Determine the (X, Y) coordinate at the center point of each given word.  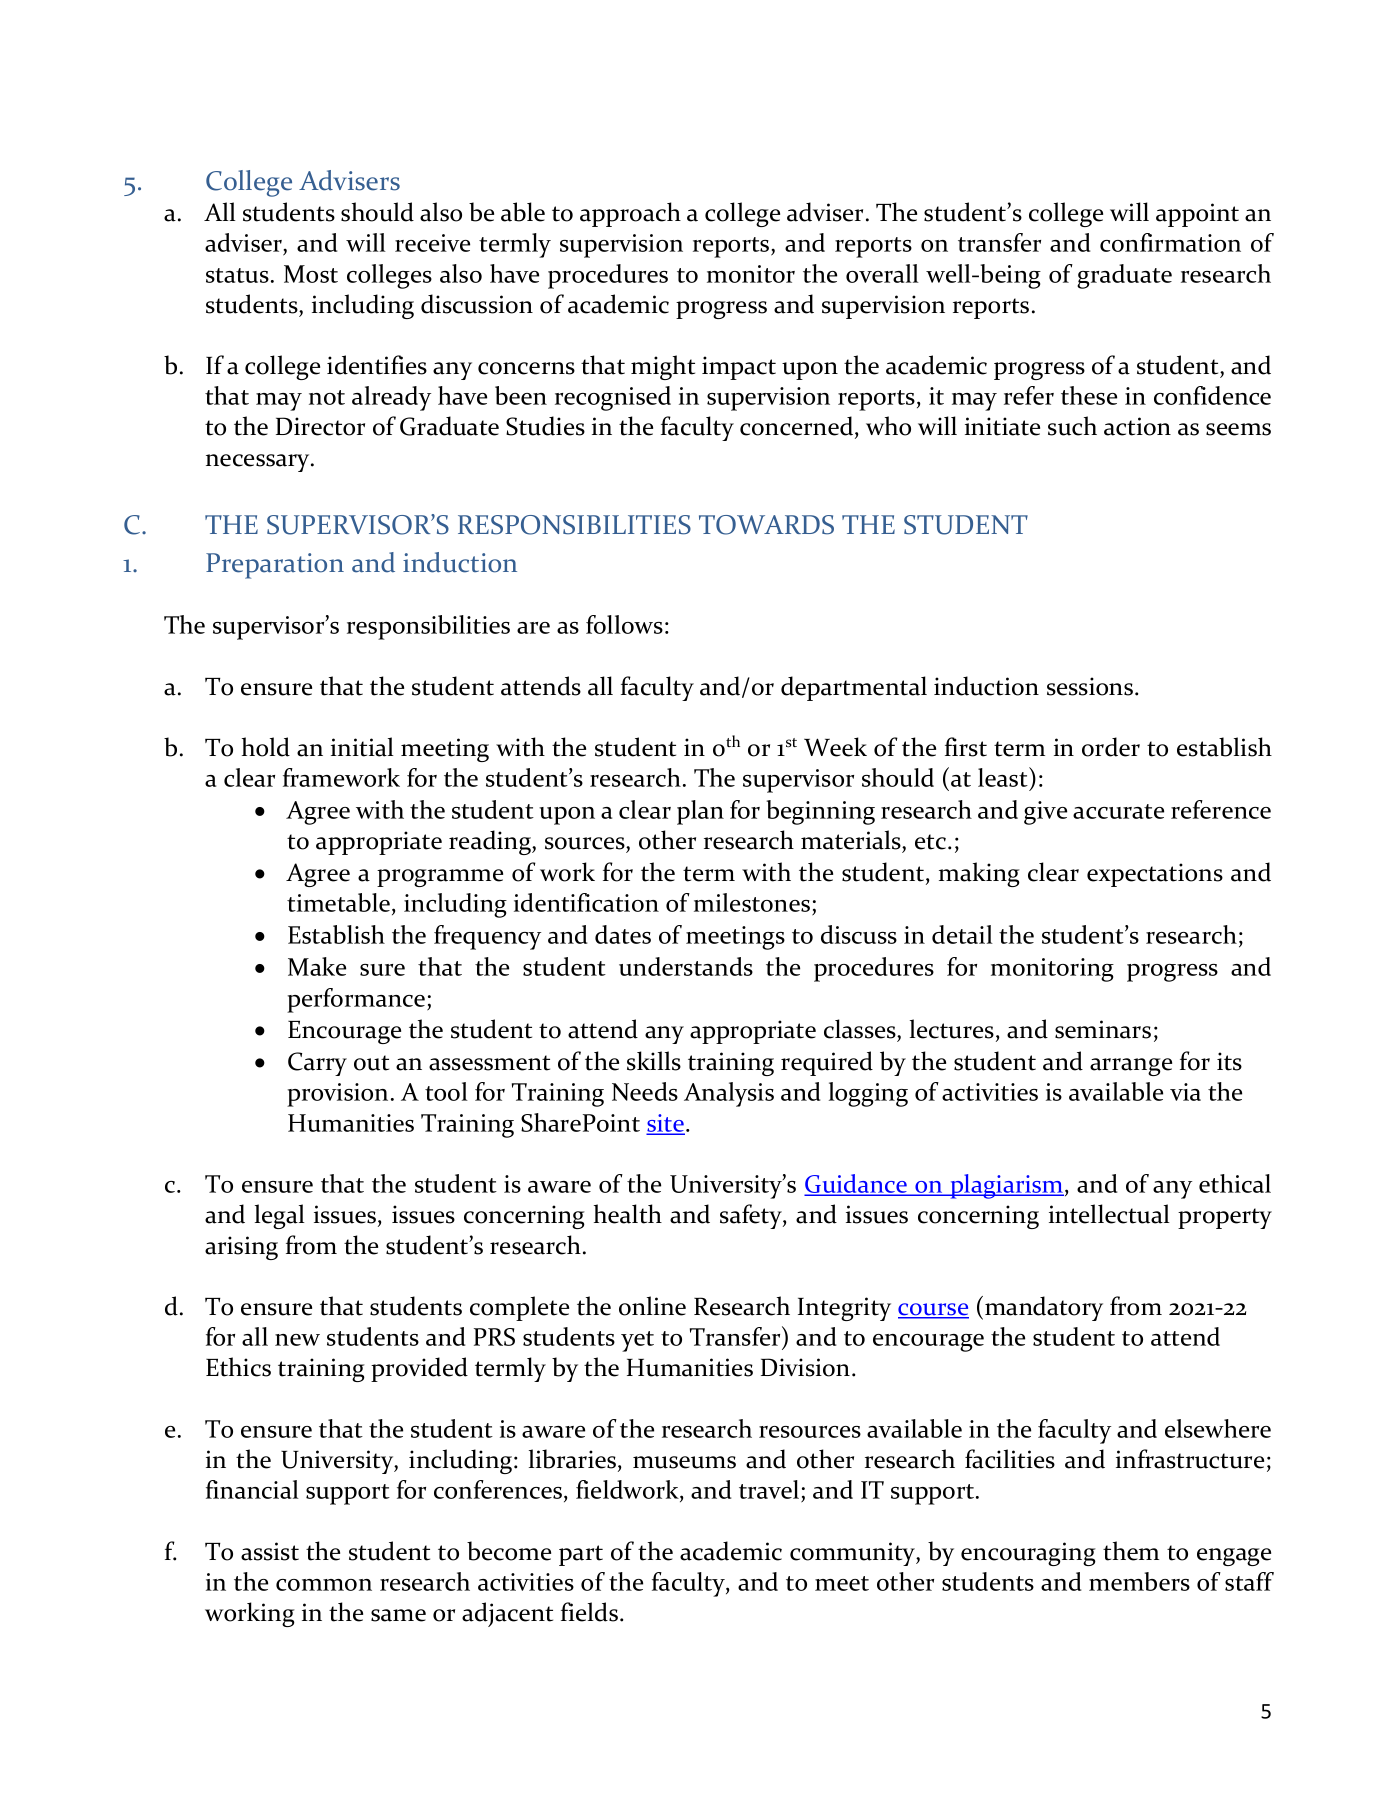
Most (311, 274)
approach (630, 214)
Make (317, 966)
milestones (752, 902)
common (324, 1585)
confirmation (1170, 242)
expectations (1155, 875)
